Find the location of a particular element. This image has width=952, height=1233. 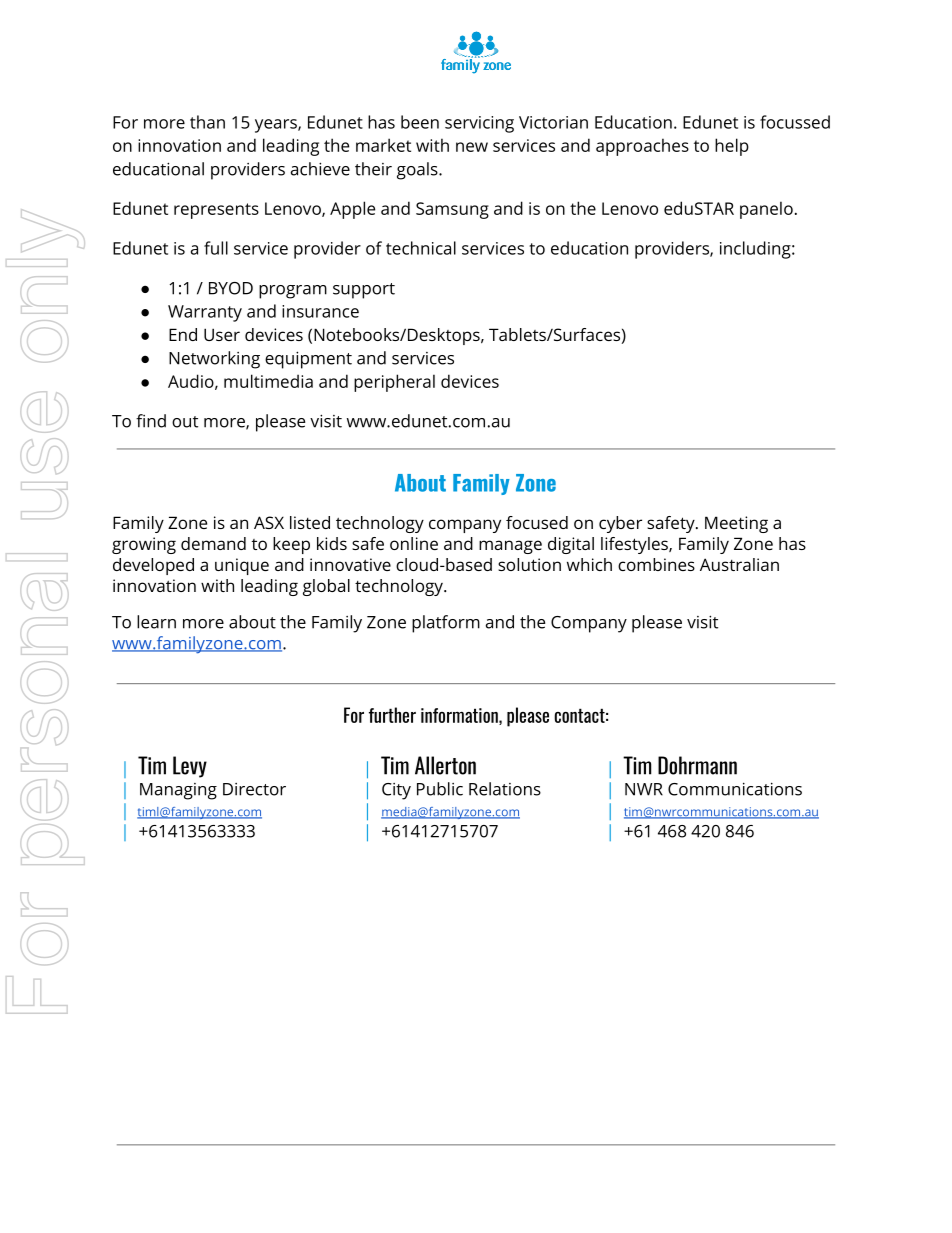

new is located at coordinates (472, 147).
